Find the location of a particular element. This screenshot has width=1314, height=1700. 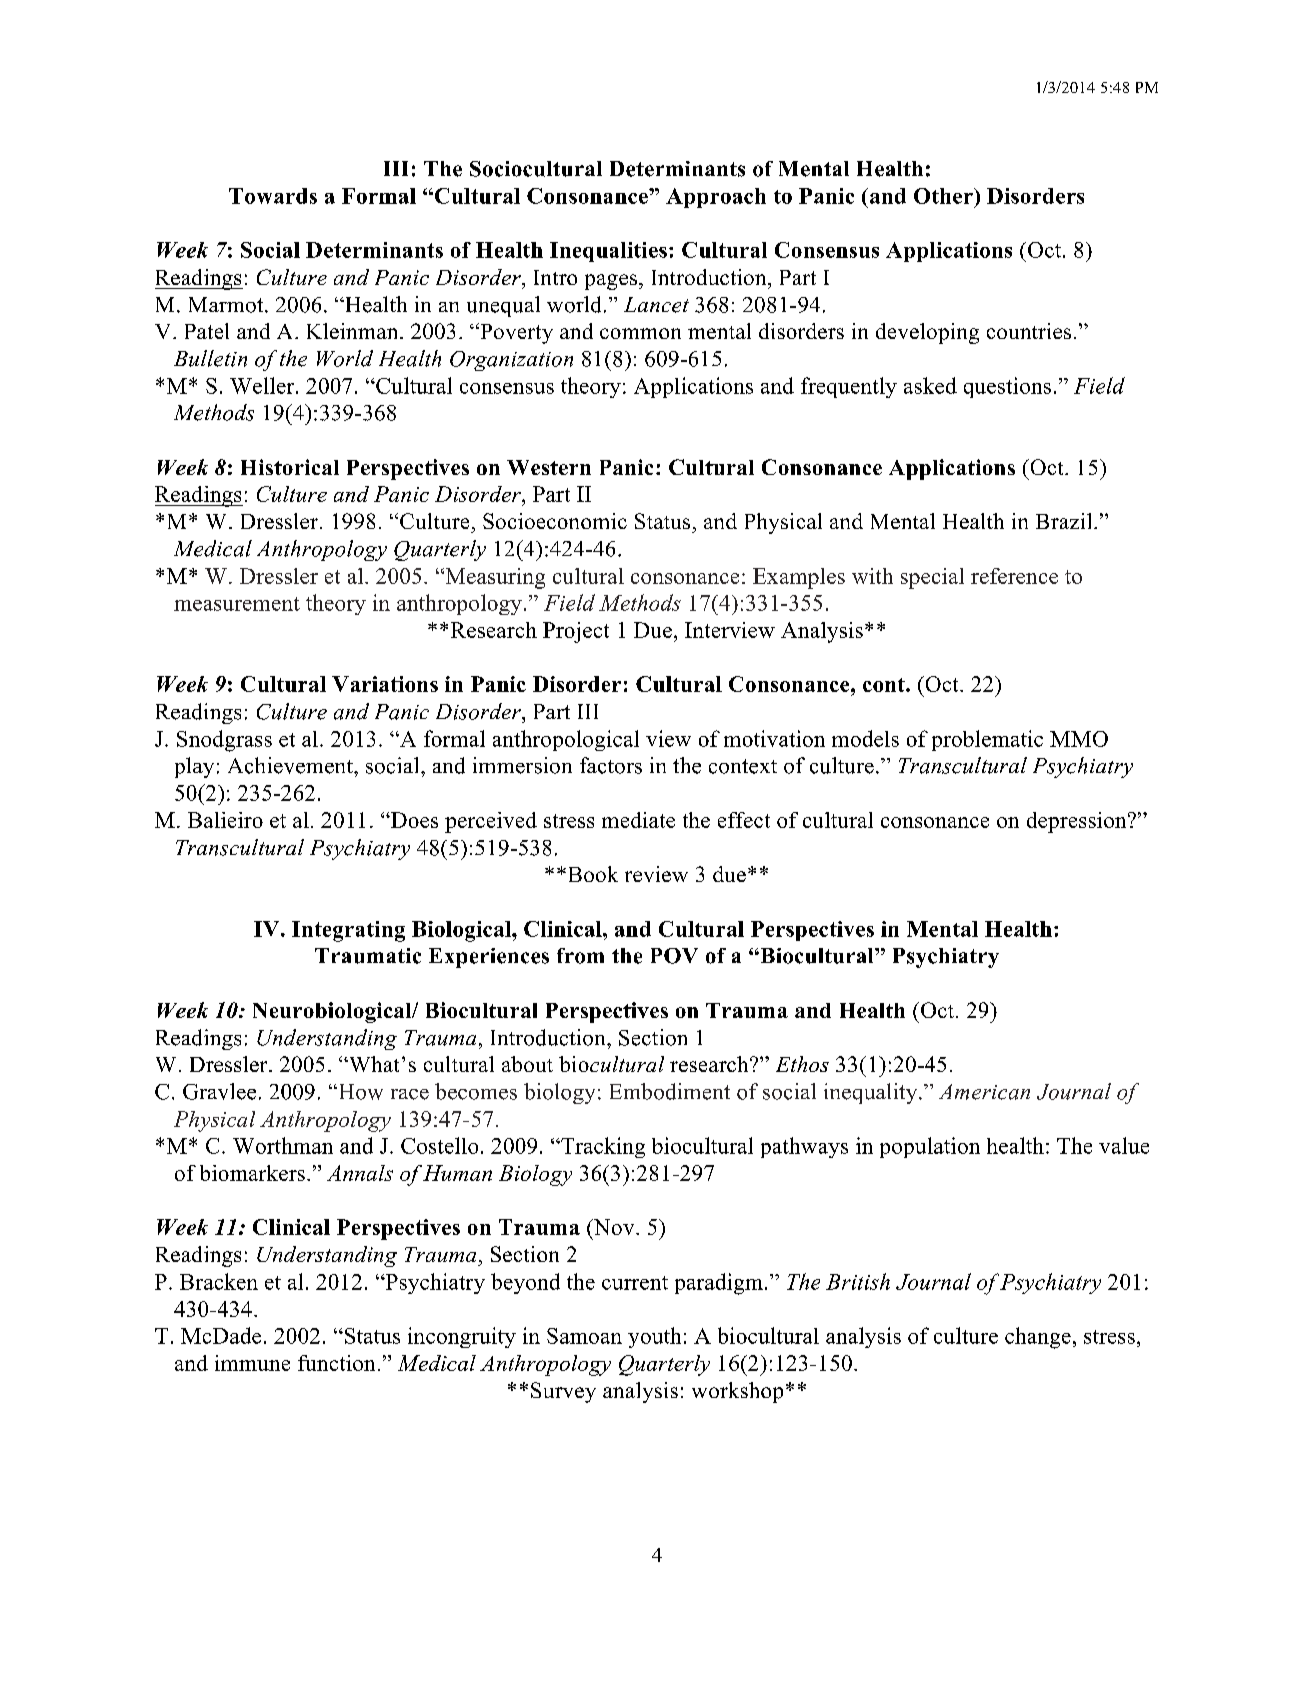

problematic is located at coordinates (987, 740).
